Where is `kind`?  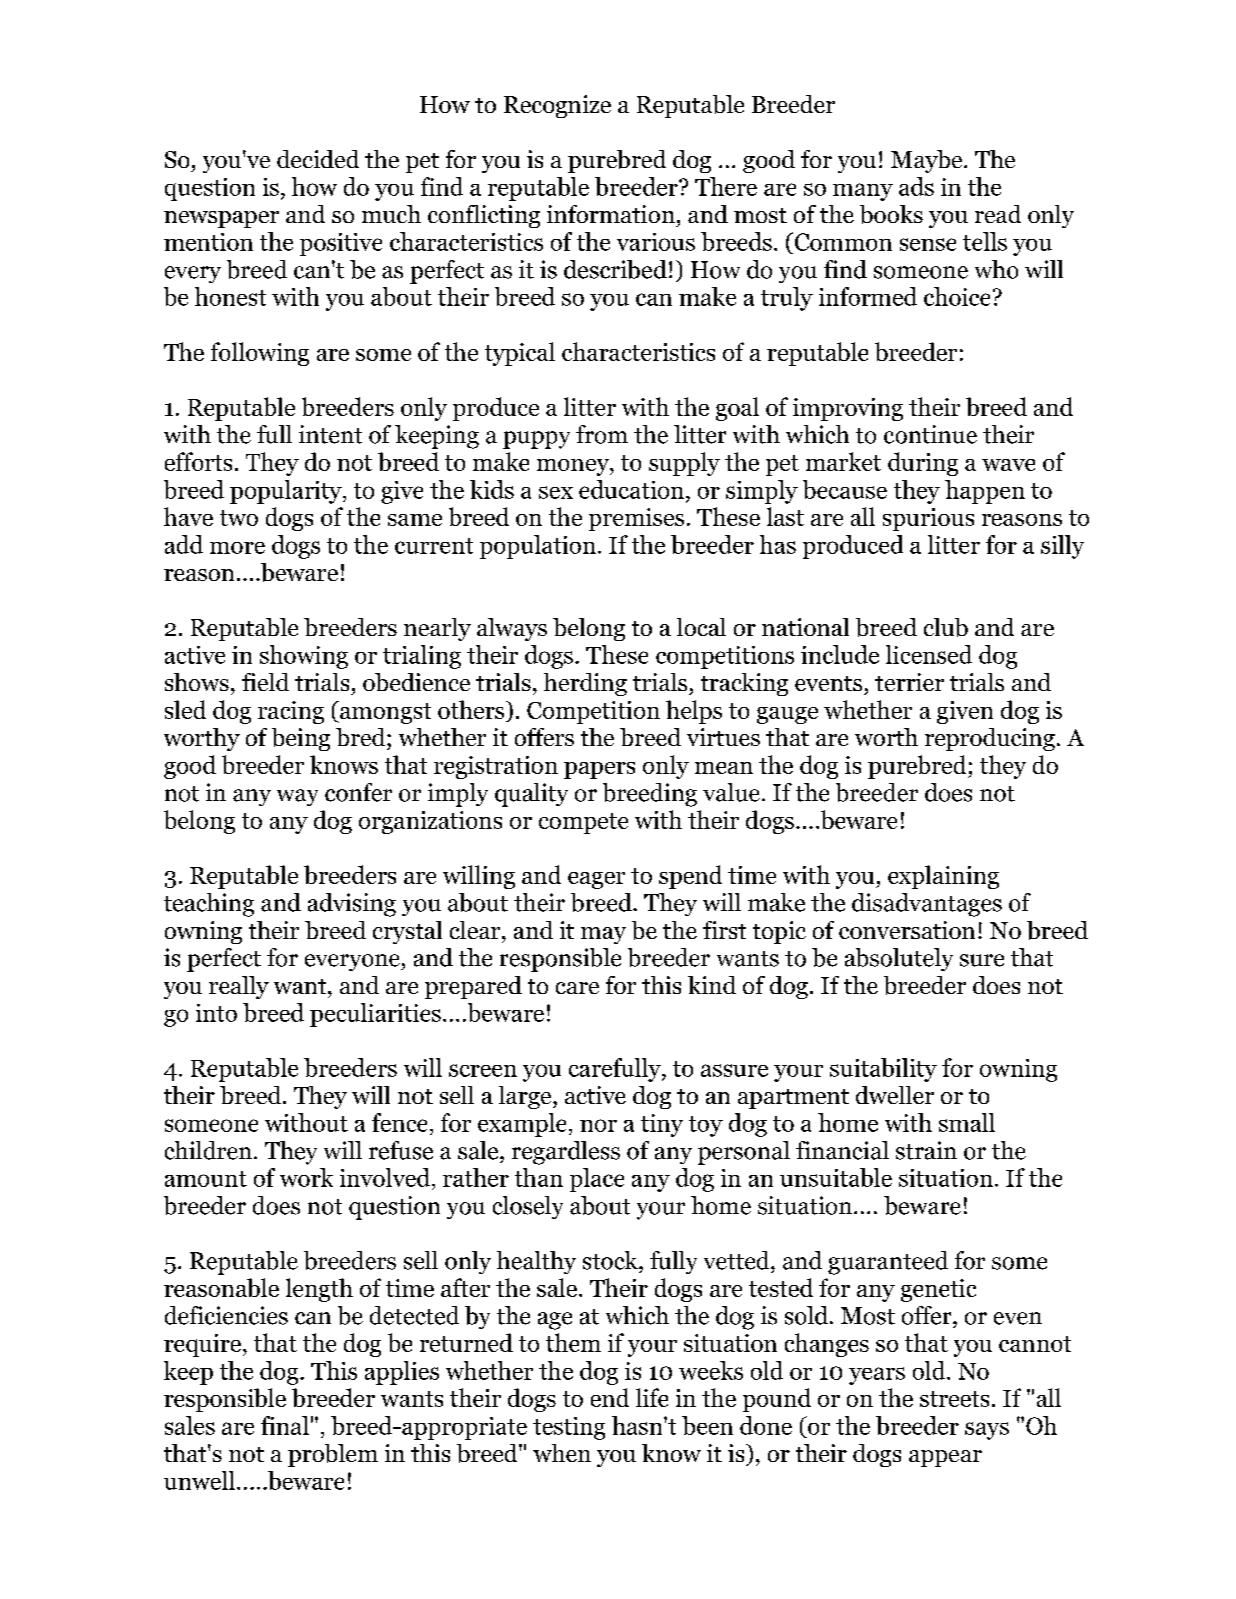 kind is located at coordinates (712, 985).
